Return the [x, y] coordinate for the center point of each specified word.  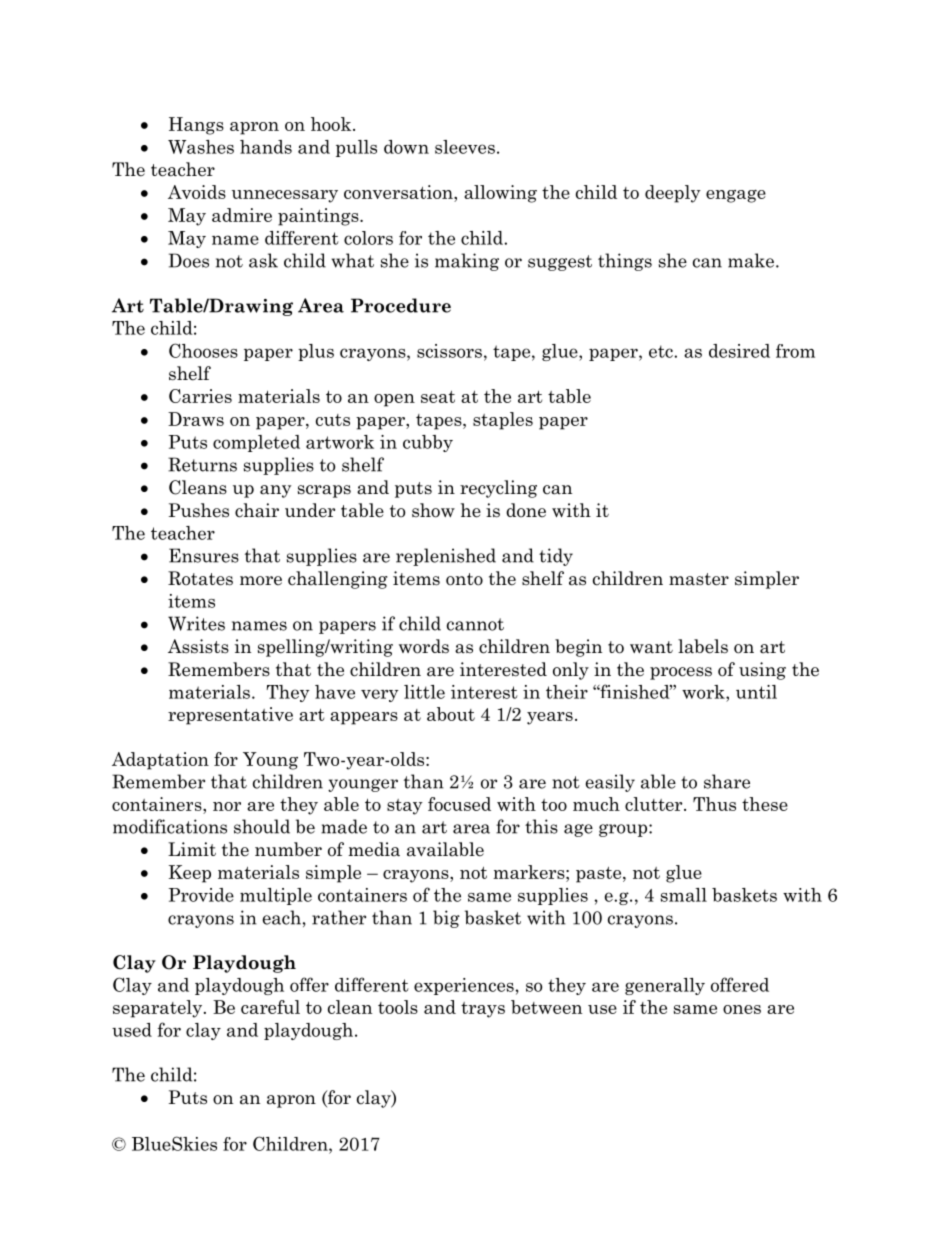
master [699, 579]
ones [742, 1009]
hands [266, 147]
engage [736, 196]
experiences [464, 986]
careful [270, 1007]
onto [464, 579]
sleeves [465, 147]
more [261, 581]
